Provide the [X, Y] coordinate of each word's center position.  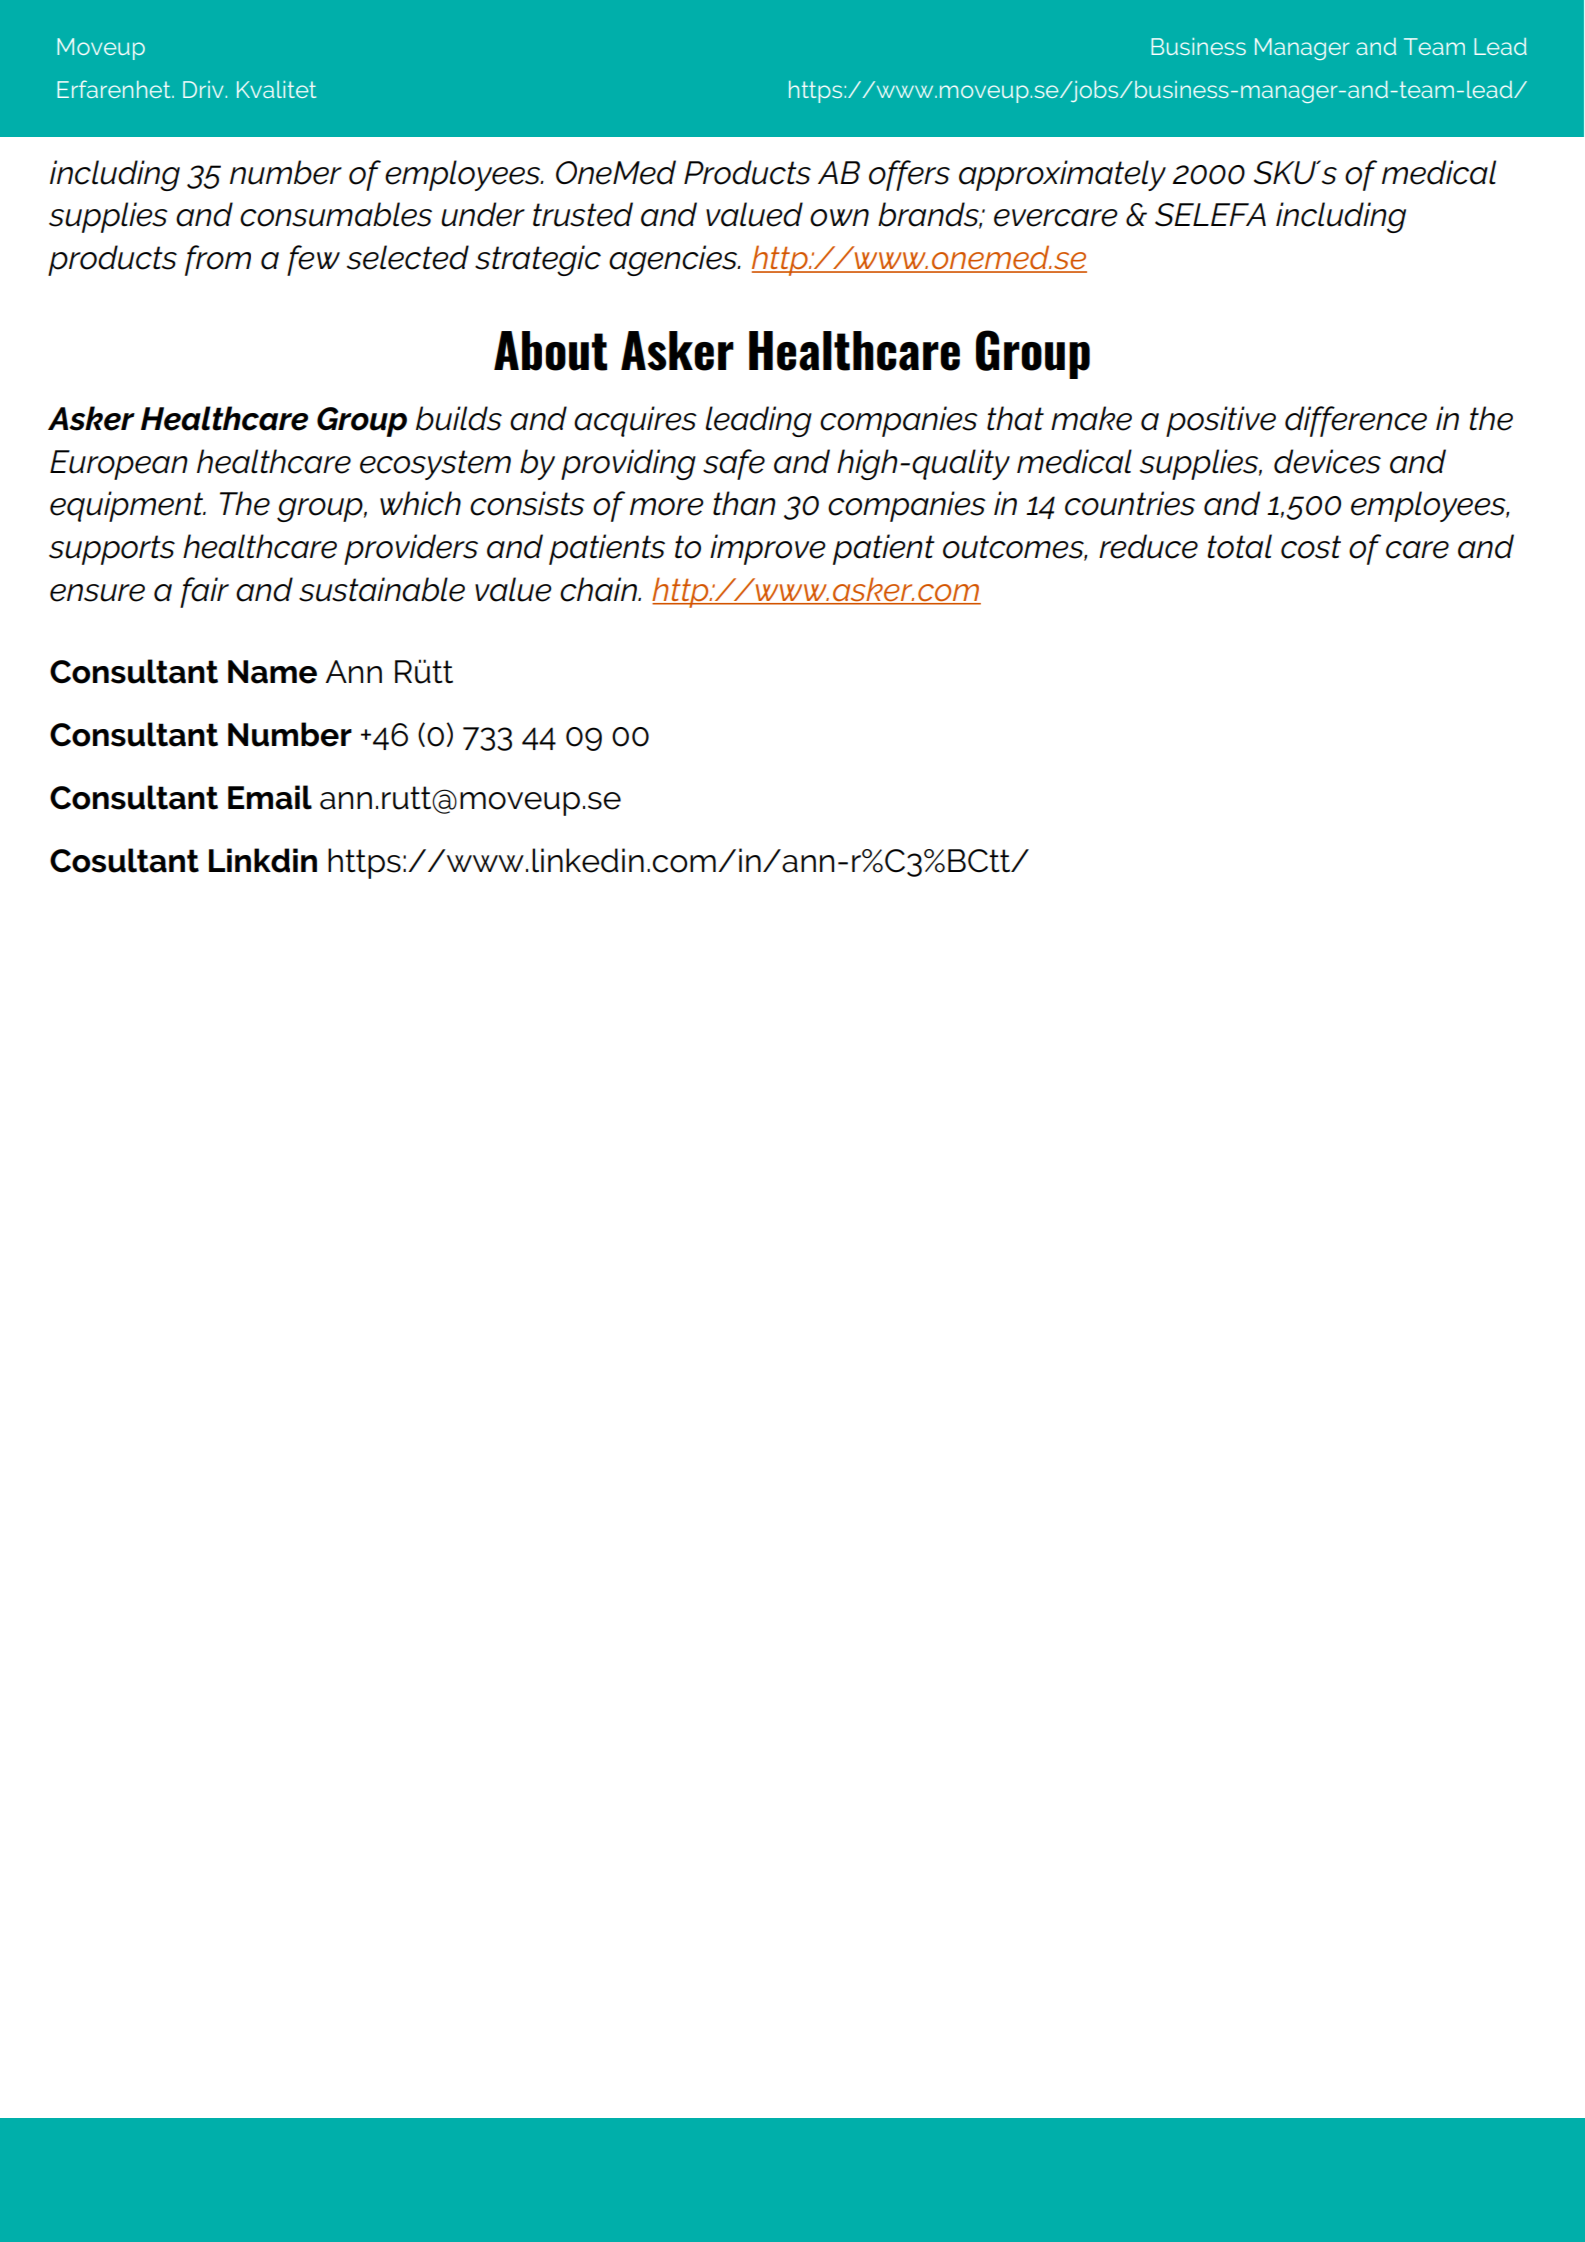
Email [270, 797]
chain [599, 589]
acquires [635, 421]
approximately [1062, 175]
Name [272, 672]
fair [204, 592]
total [1239, 546]
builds [459, 418]
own [839, 218]
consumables [336, 214]
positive [1221, 421]
